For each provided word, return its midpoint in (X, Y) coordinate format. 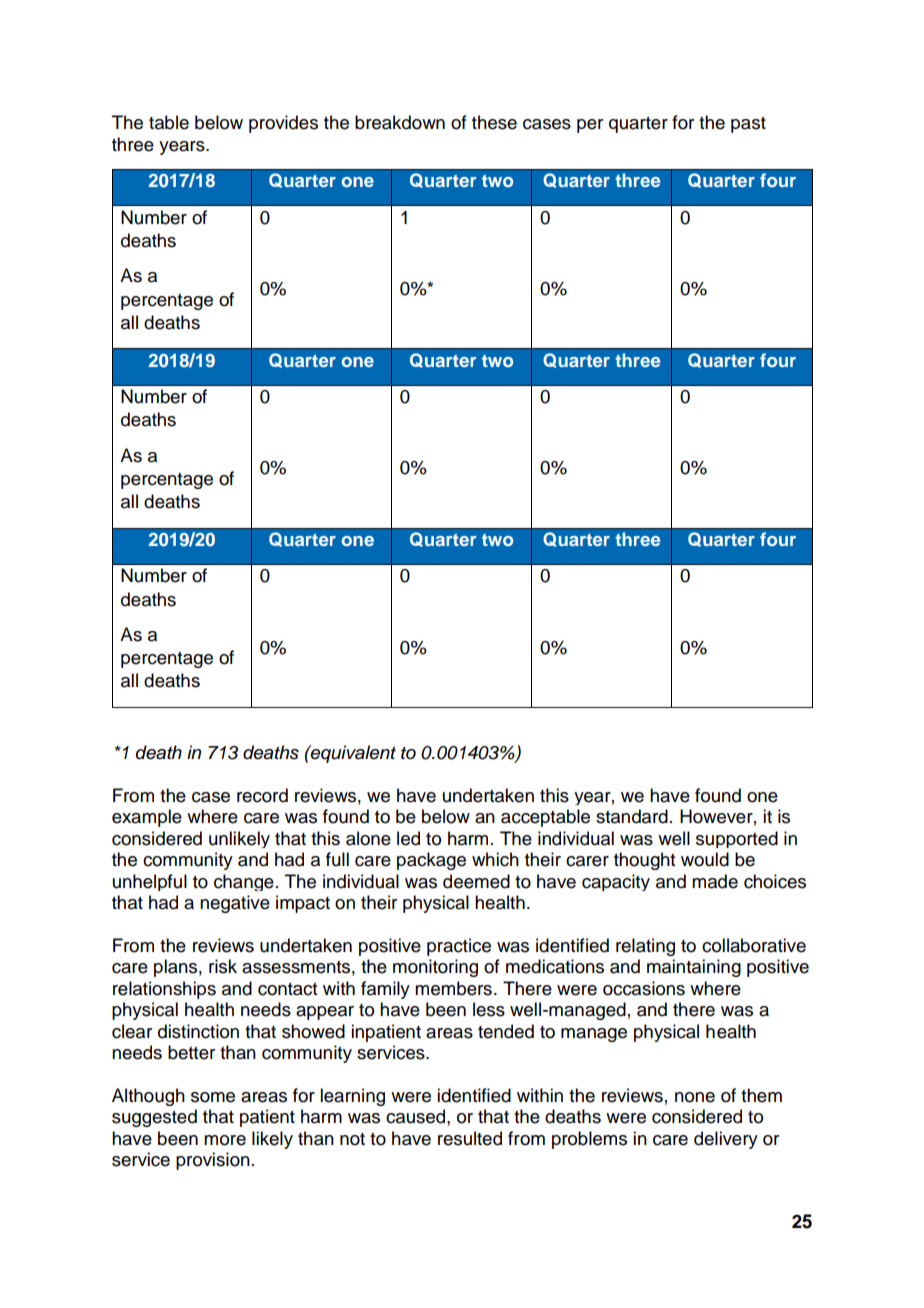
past (748, 125)
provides (283, 124)
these (494, 122)
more (225, 1140)
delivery (726, 1140)
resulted (470, 1138)
